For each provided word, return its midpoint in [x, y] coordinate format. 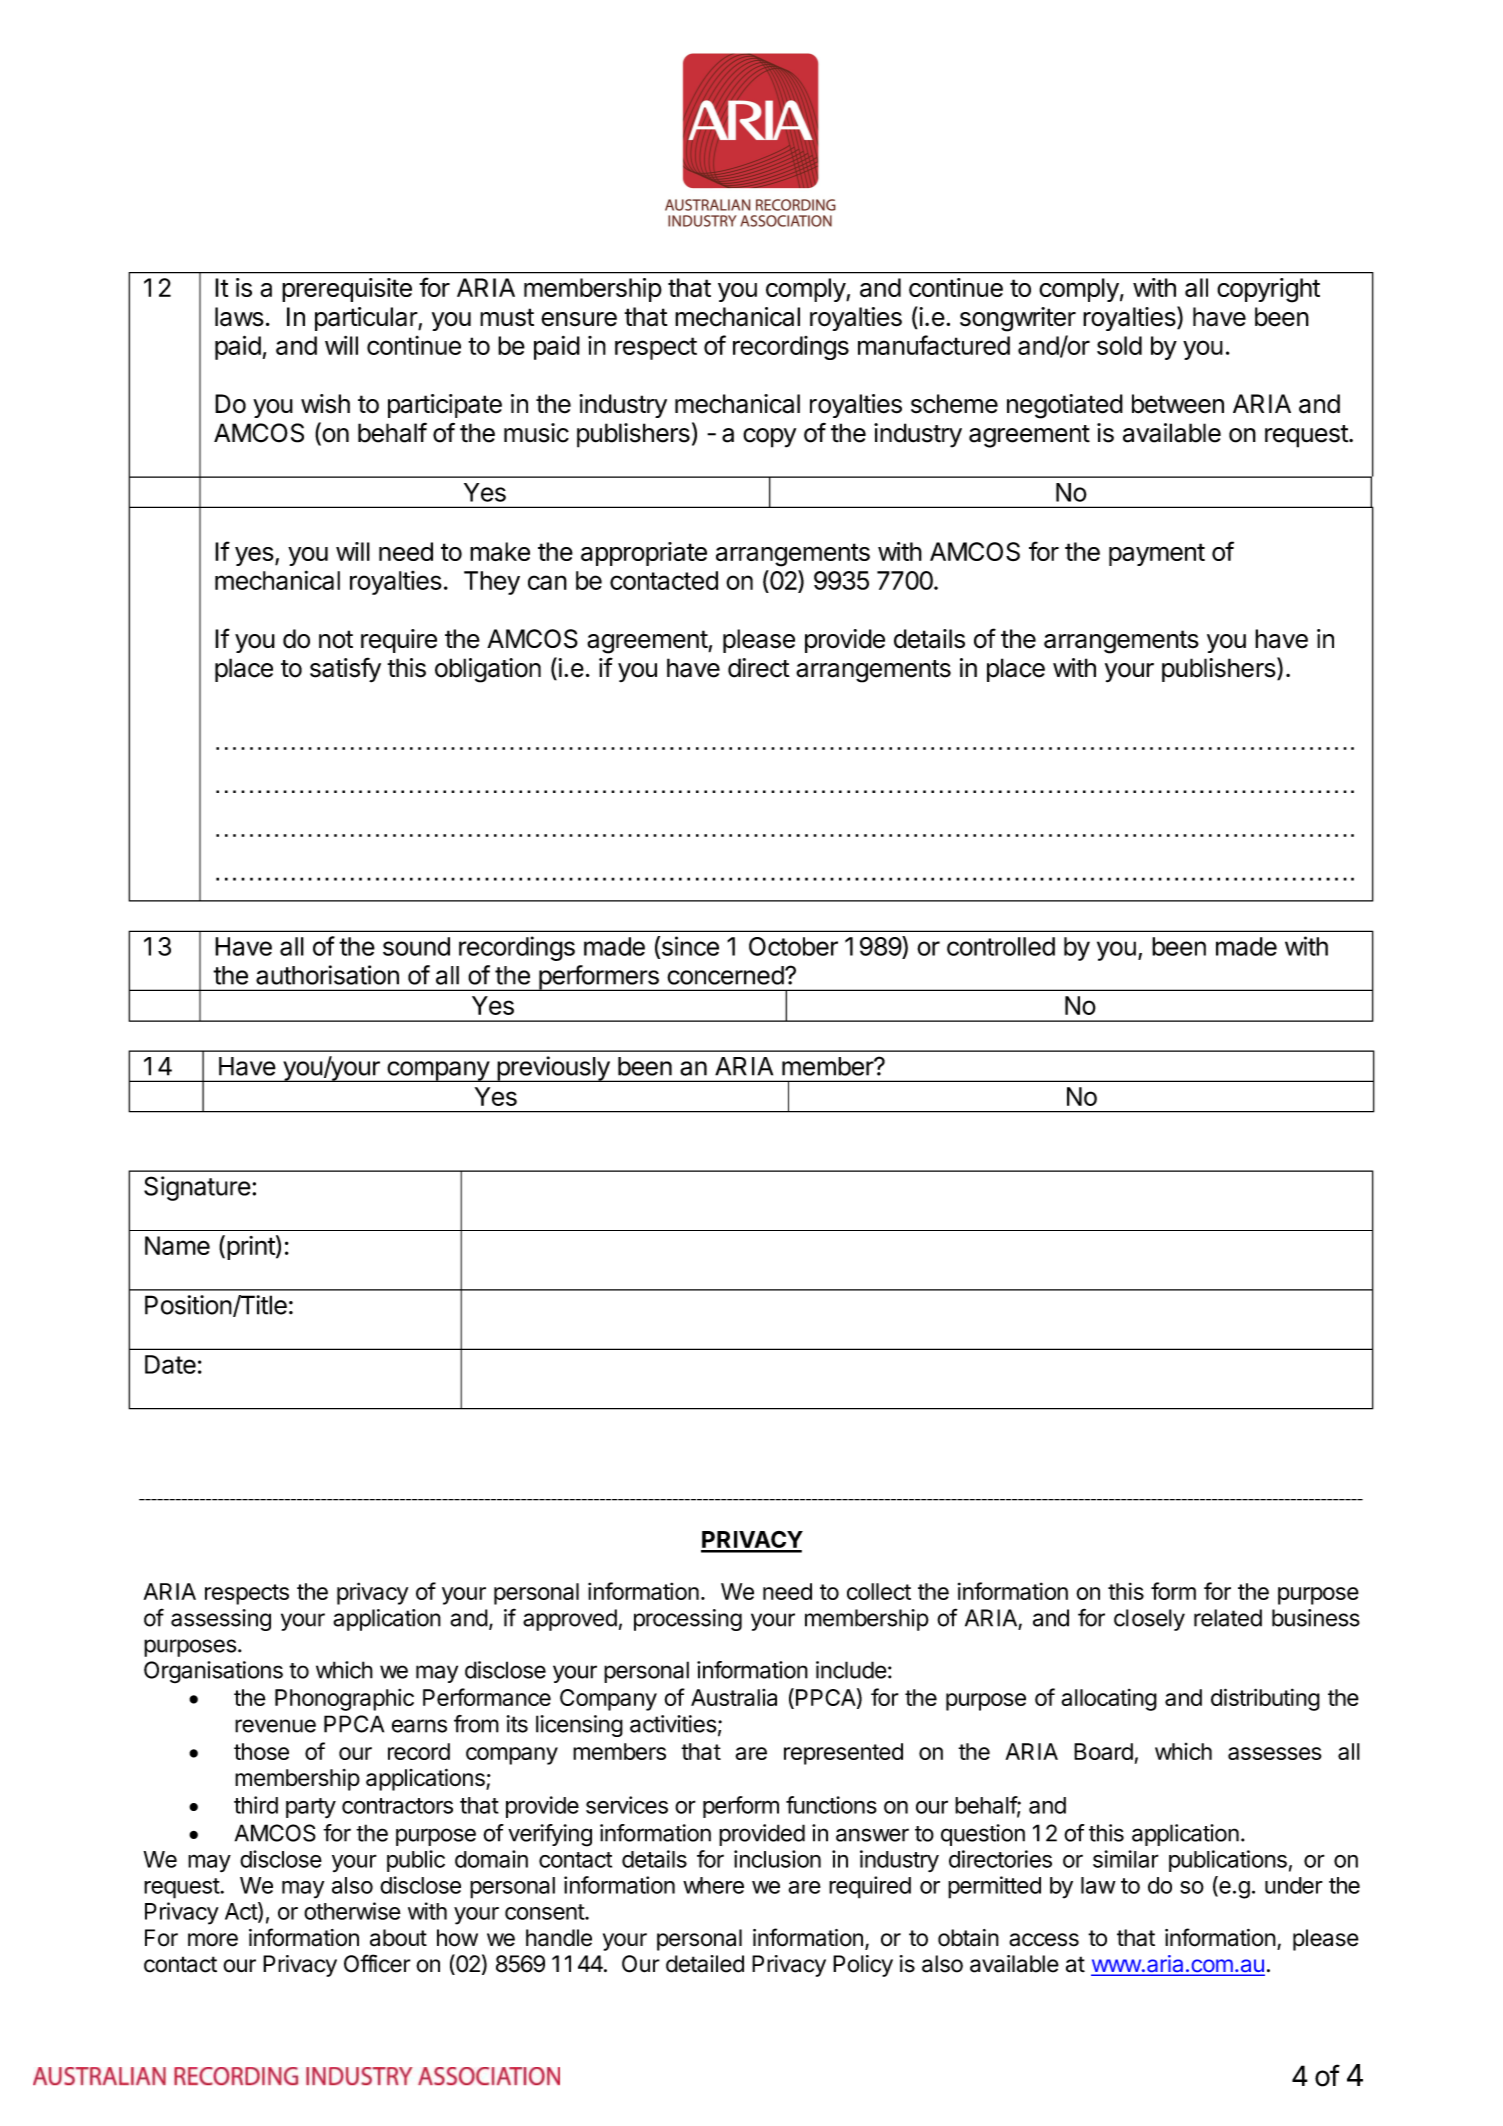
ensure [579, 319]
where [713, 1885]
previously [553, 1069]
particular [367, 319]
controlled [1001, 946]
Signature [197, 1188]
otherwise [352, 1911]
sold [1119, 345]
